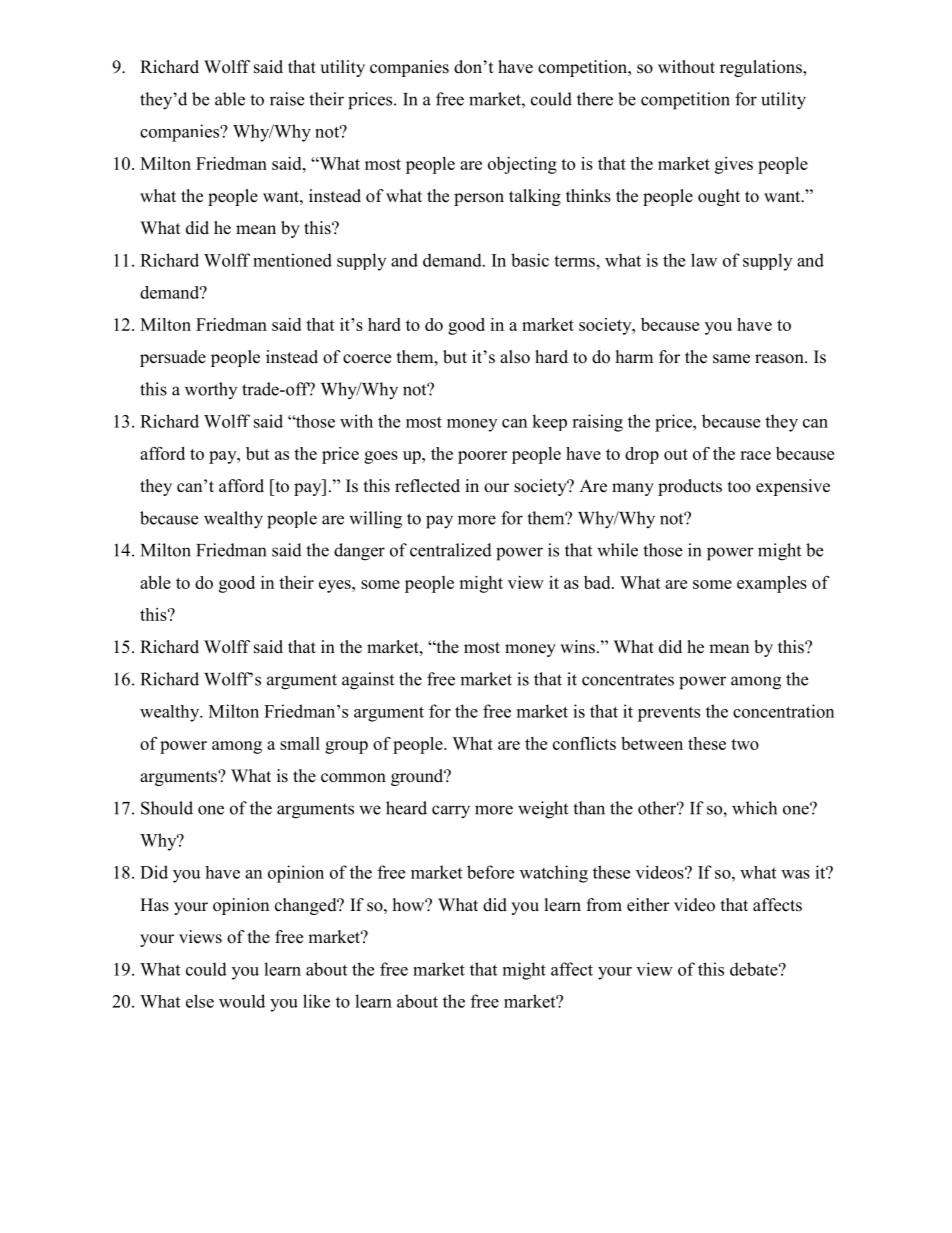 Image resolution: width=952 pixels, height=1233 pixels. I want to click on regulations, so click(762, 68).
